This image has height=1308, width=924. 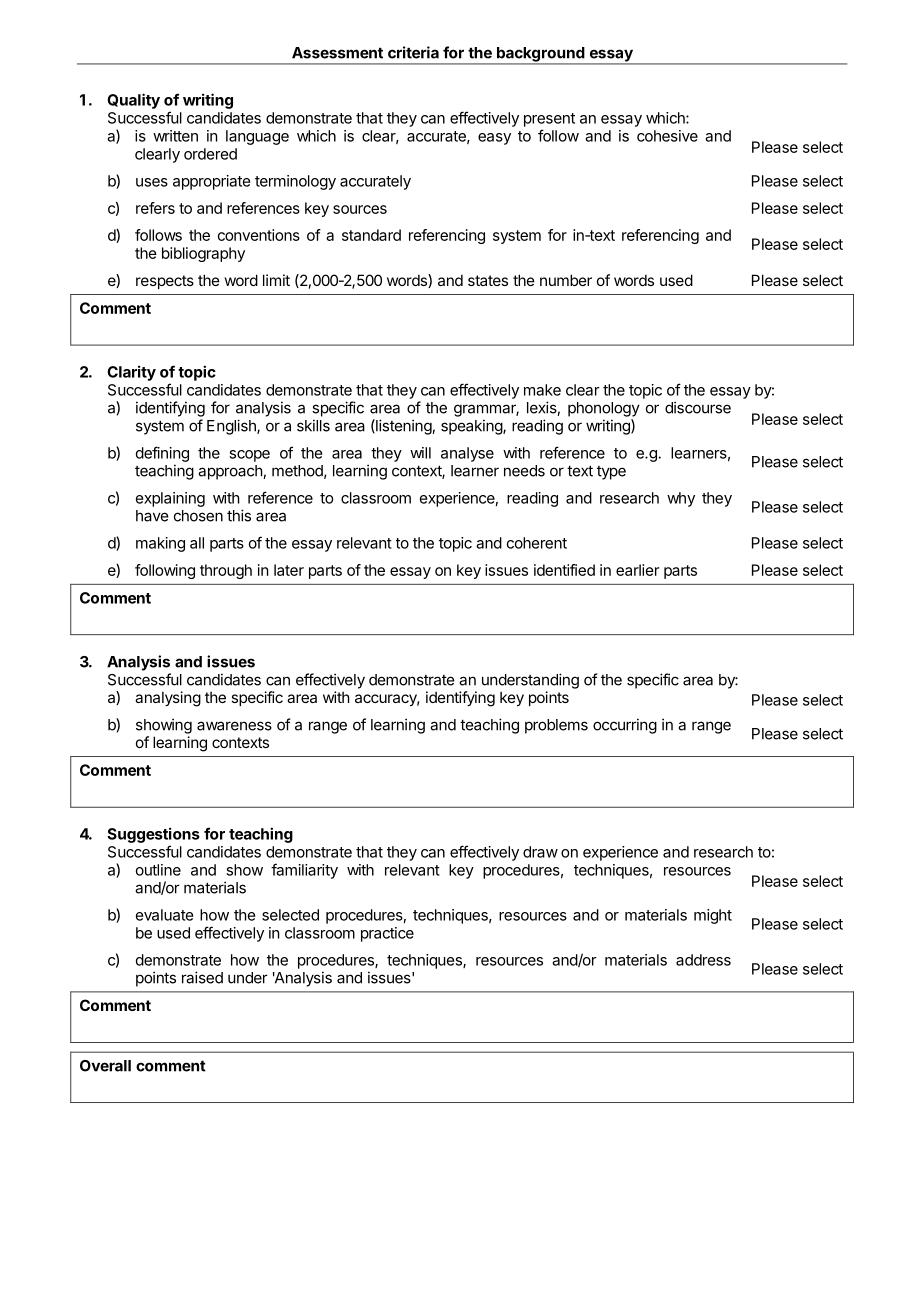 What do you see at coordinates (168, 699) in the image?
I see `analysing` at bounding box center [168, 699].
